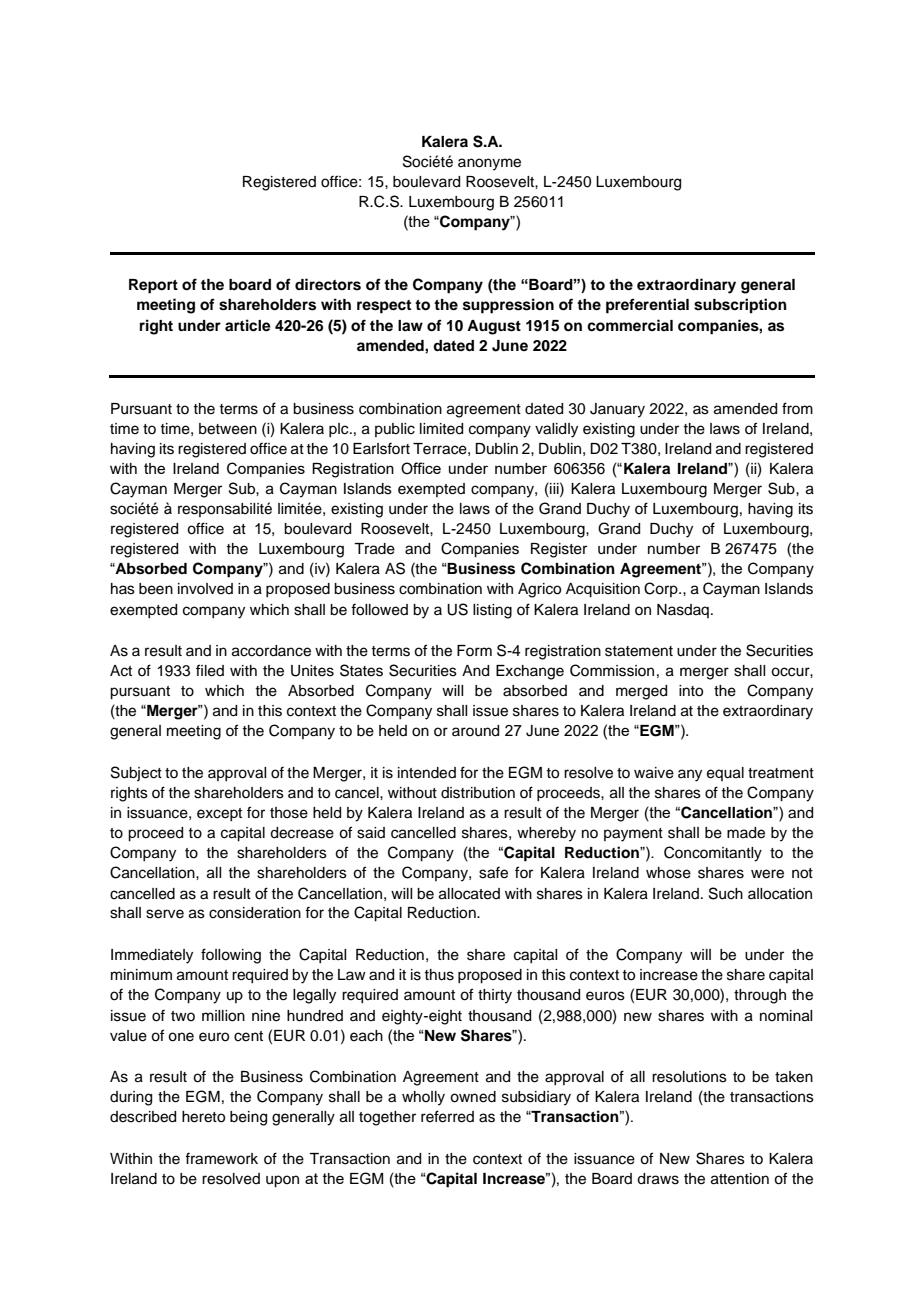  What do you see at coordinates (248, 325) in the screenshot?
I see `article` at bounding box center [248, 325].
